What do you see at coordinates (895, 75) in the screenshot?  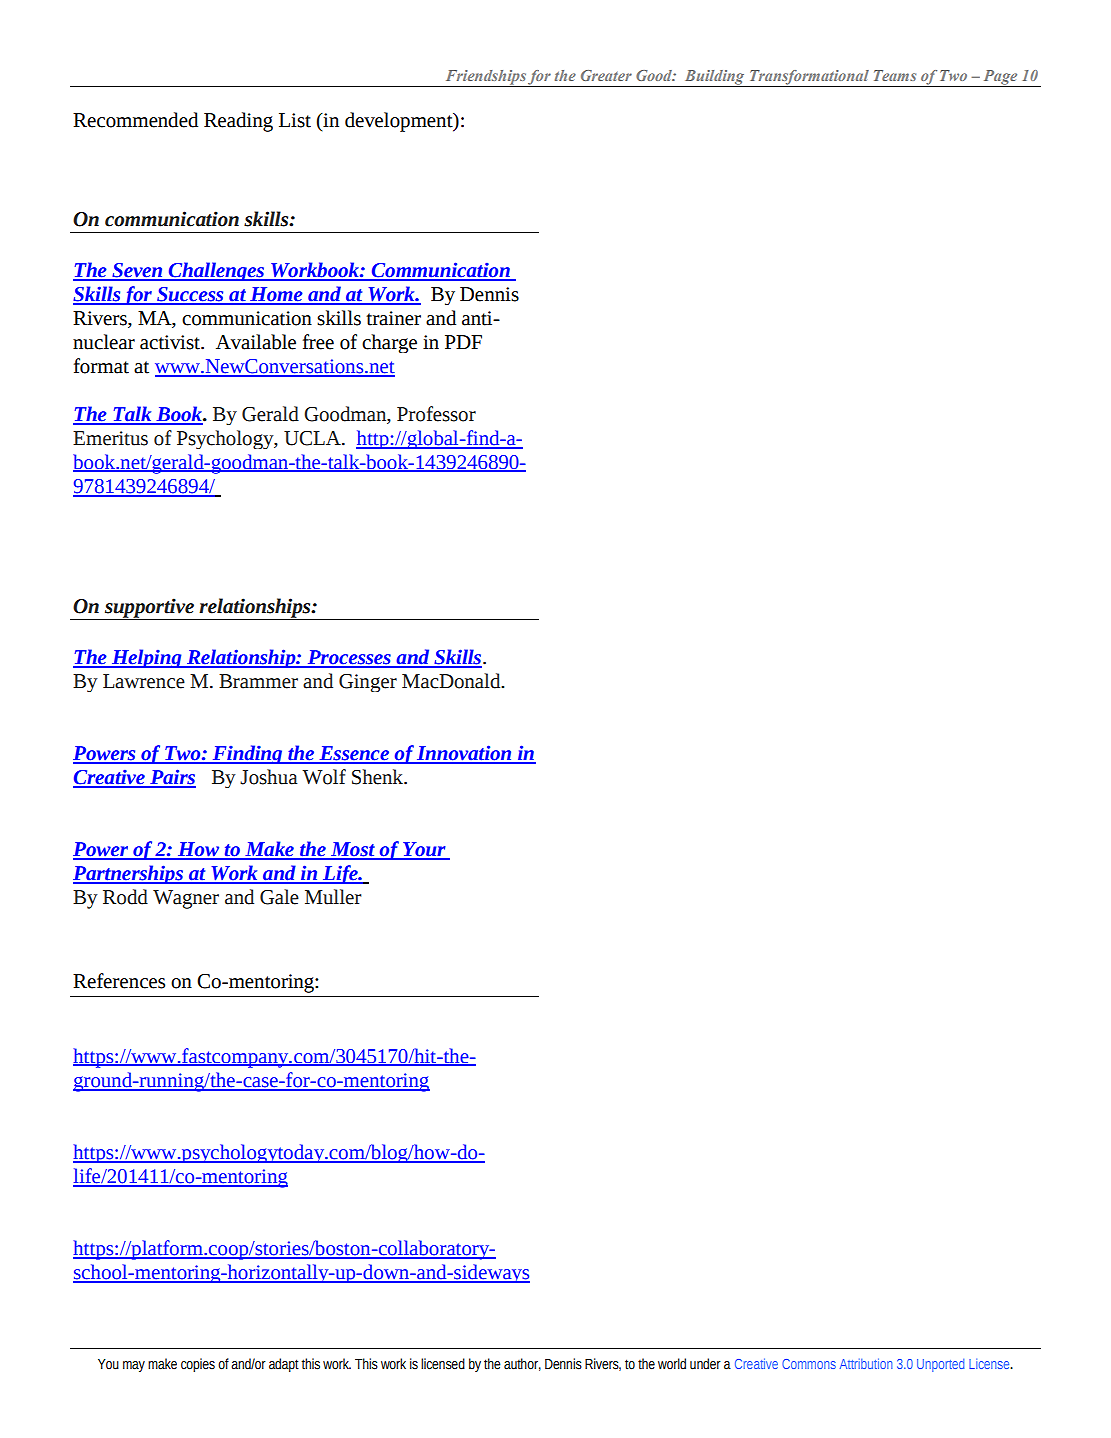 I see `Teams` at bounding box center [895, 75].
